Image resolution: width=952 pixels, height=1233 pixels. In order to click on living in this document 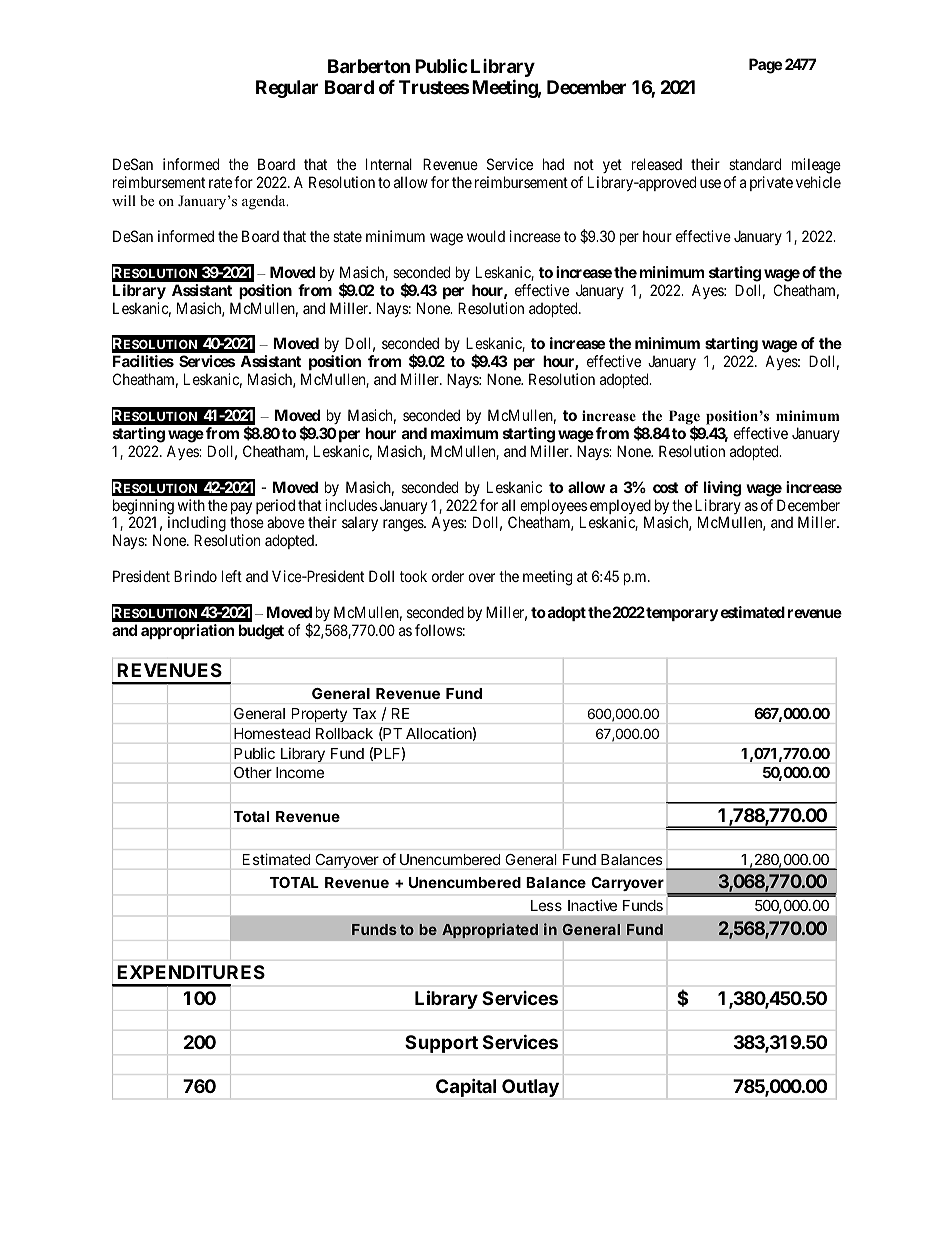, I will do `click(722, 489)`.
